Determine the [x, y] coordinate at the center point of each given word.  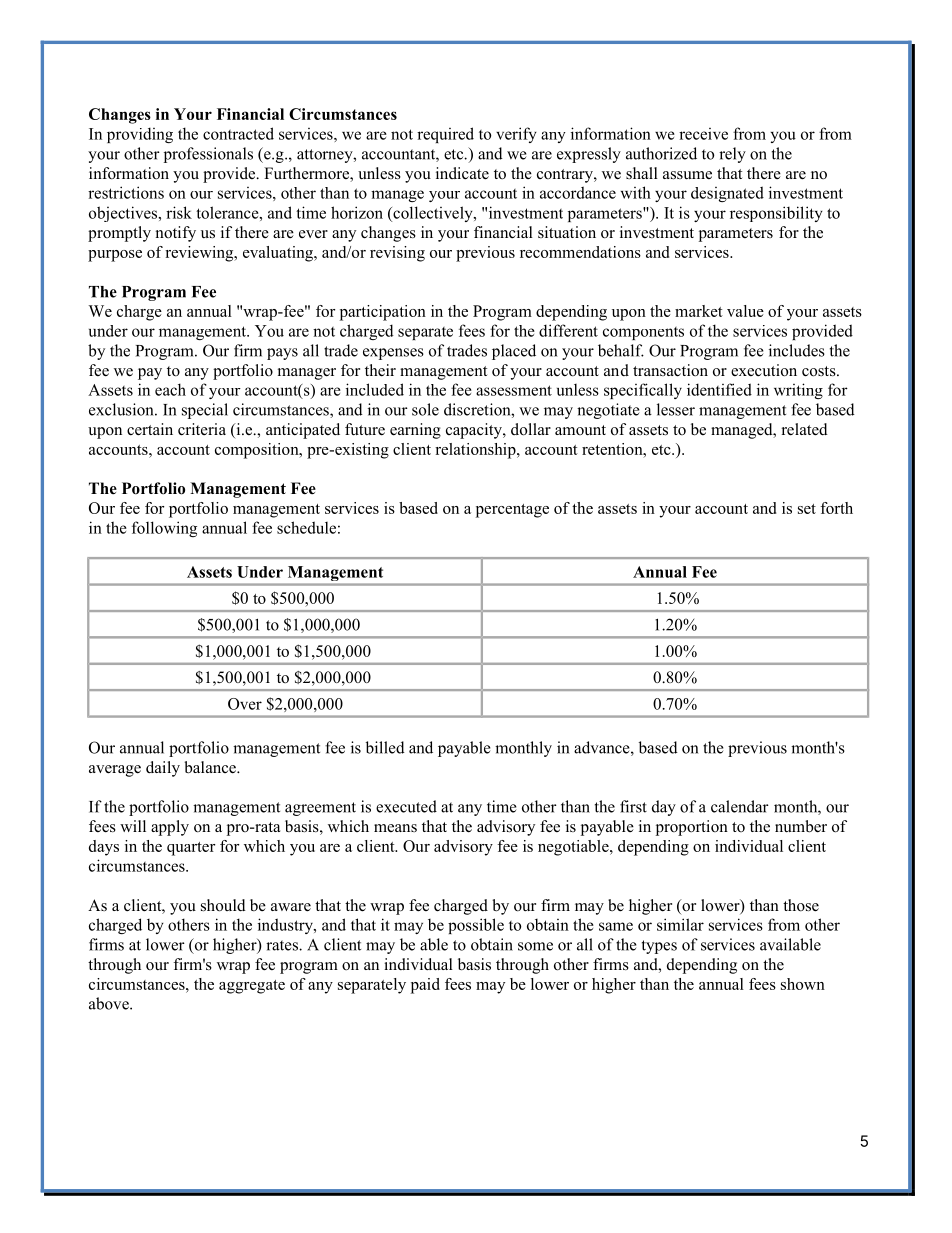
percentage [512, 511]
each [170, 389]
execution [764, 370]
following [164, 529]
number [801, 826]
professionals [208, 155]
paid [425, 986]
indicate [462, 173]
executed [406, 806]
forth [836, 508]
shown [803, 984]
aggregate [252, 987]
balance [211, 767]
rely [732, 155]
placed [514, 352]
